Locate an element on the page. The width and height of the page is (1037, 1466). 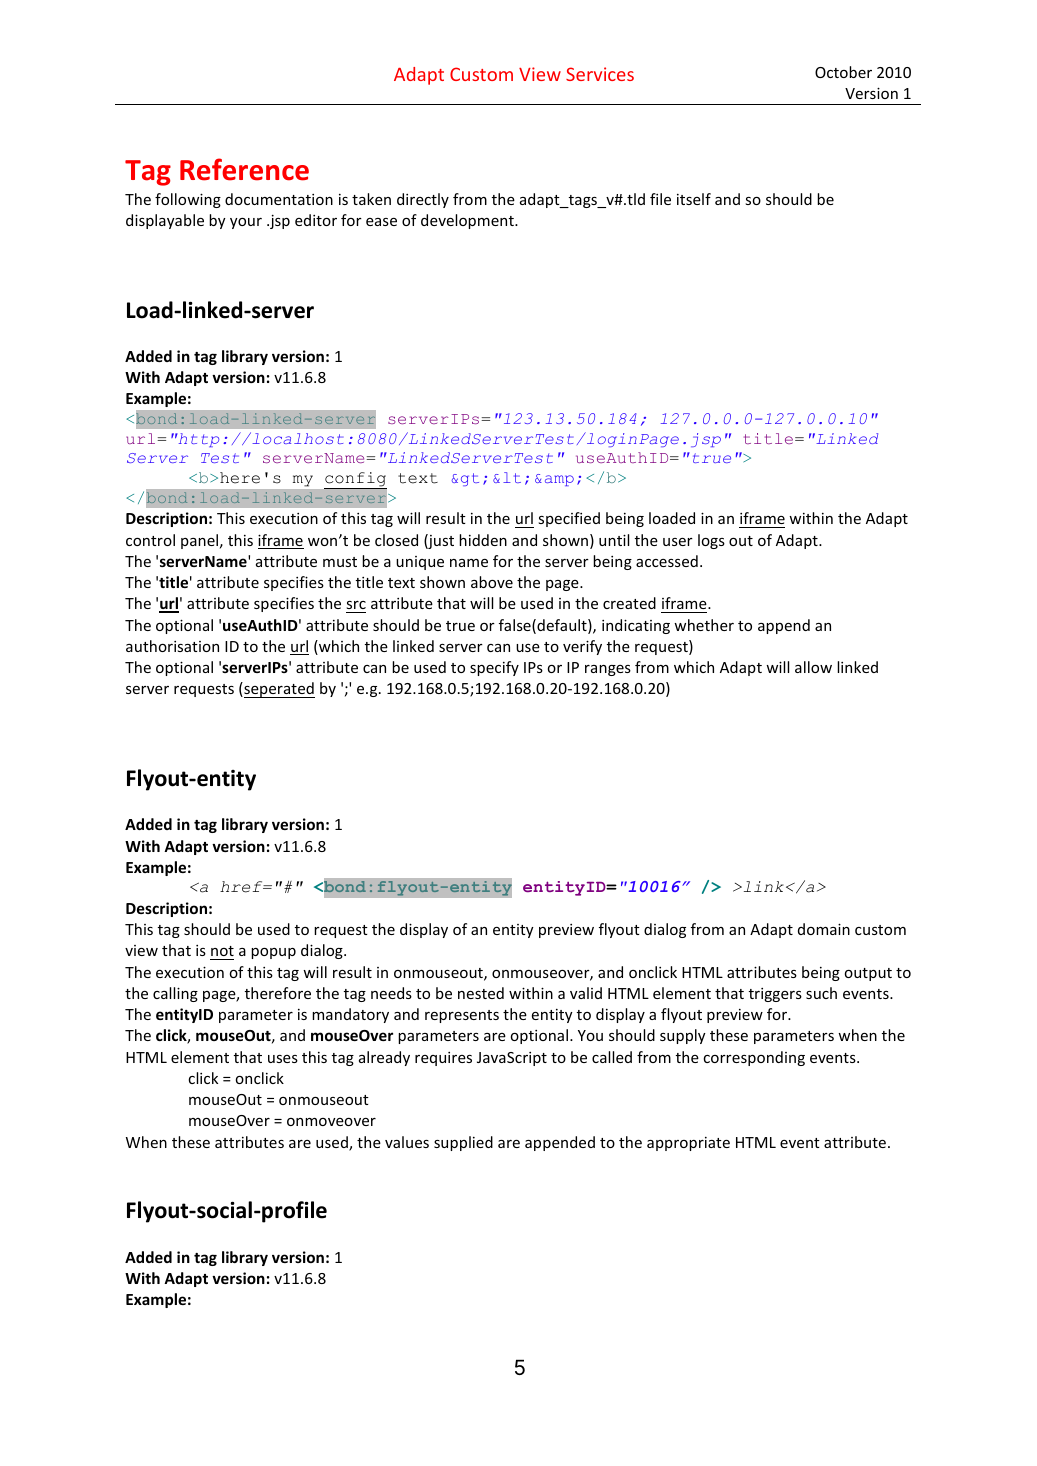
Services is located at coordinates (600, 74).
